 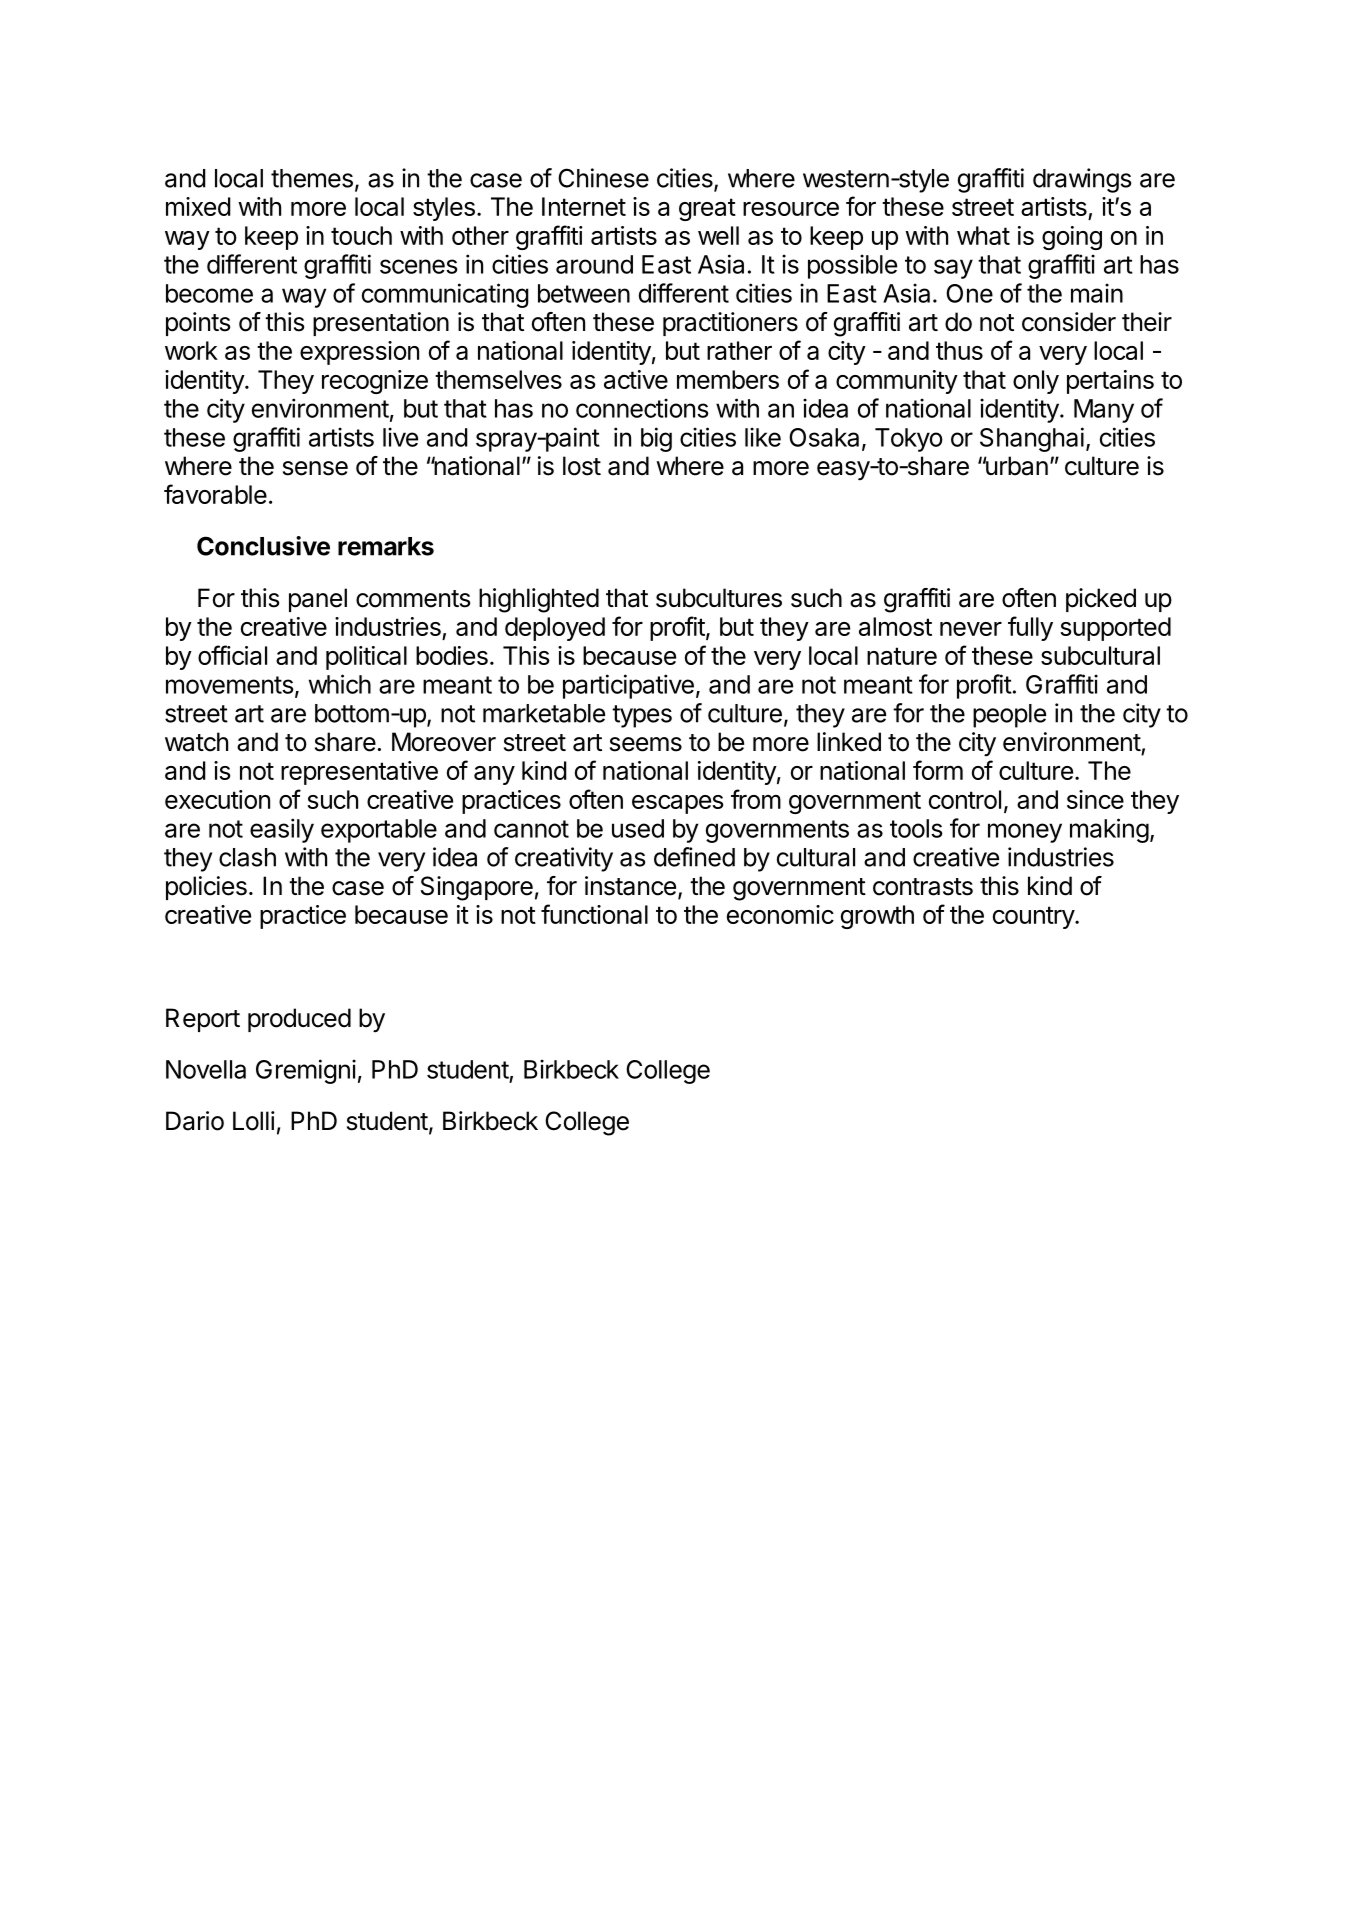 What do you see at coordinates (555, 629) in the page?
I see `deployed` at bounding box center [555, 629].
